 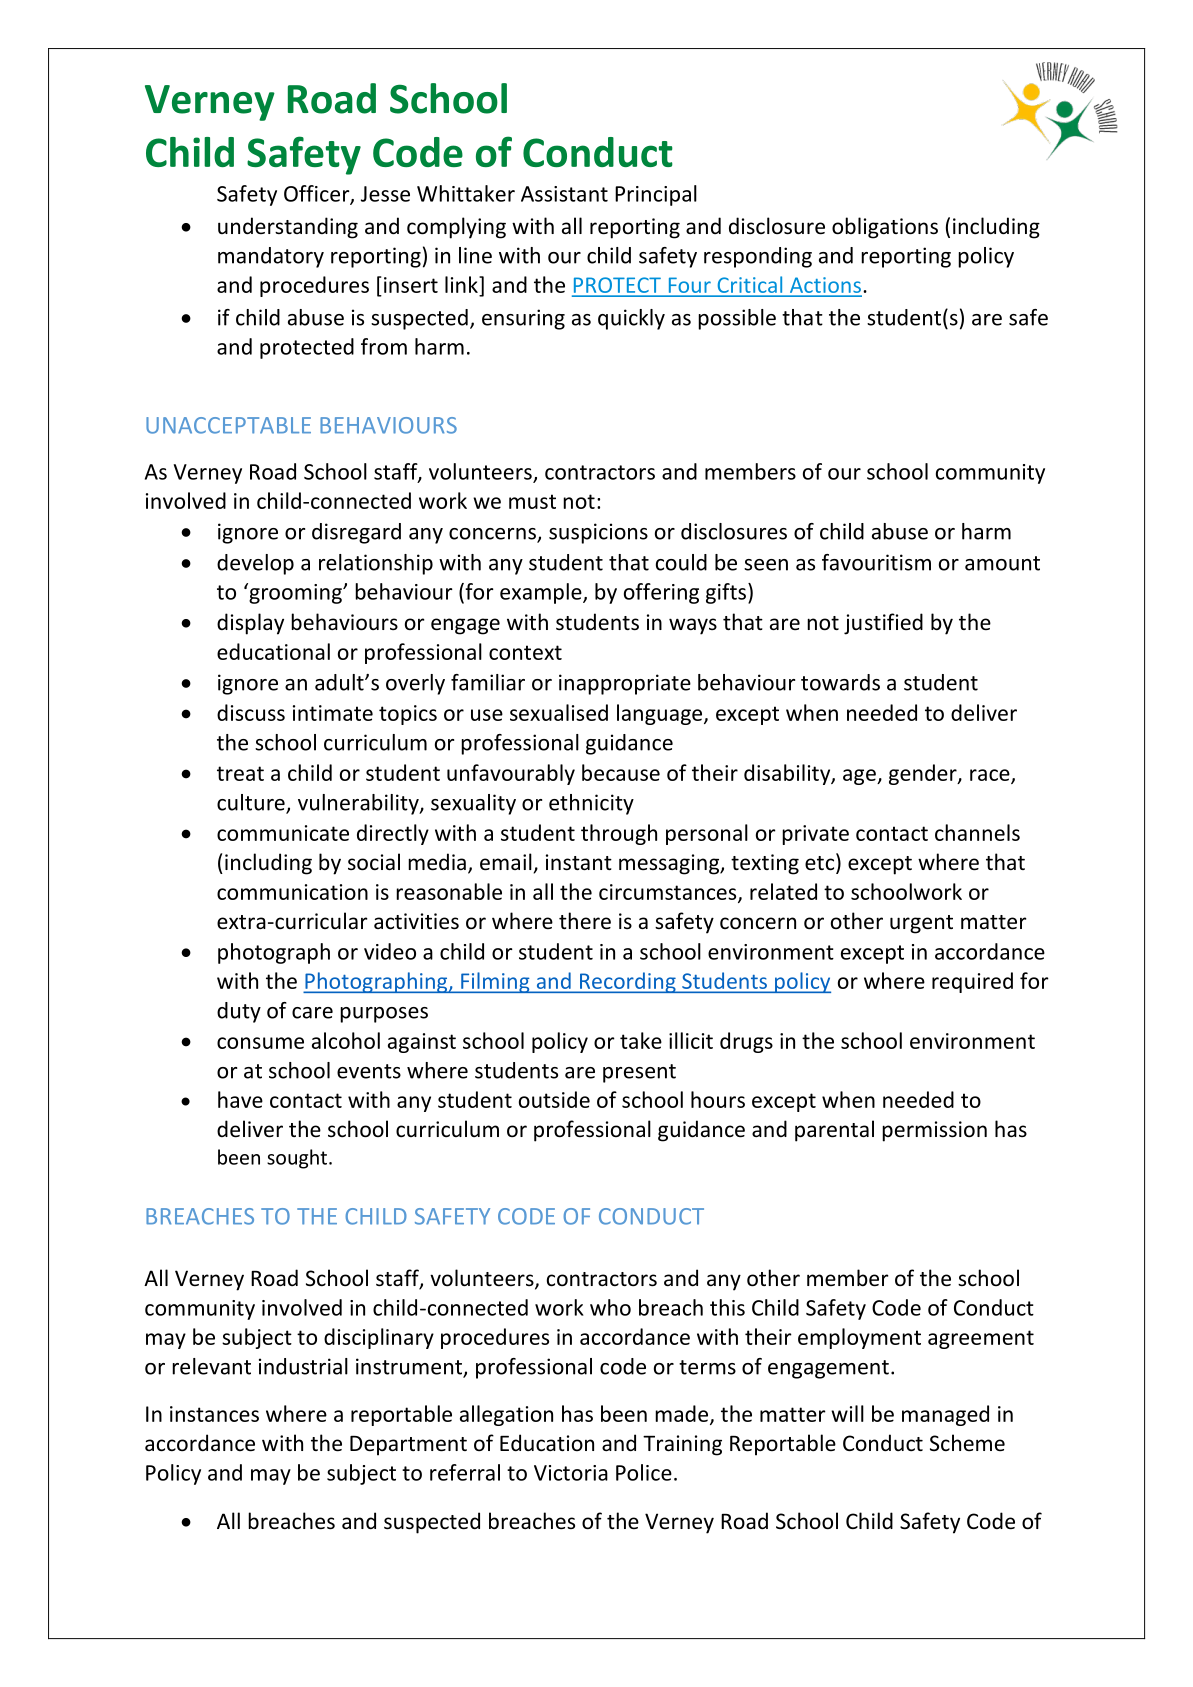 I want to click on channels, so click(x=977, y=832).
